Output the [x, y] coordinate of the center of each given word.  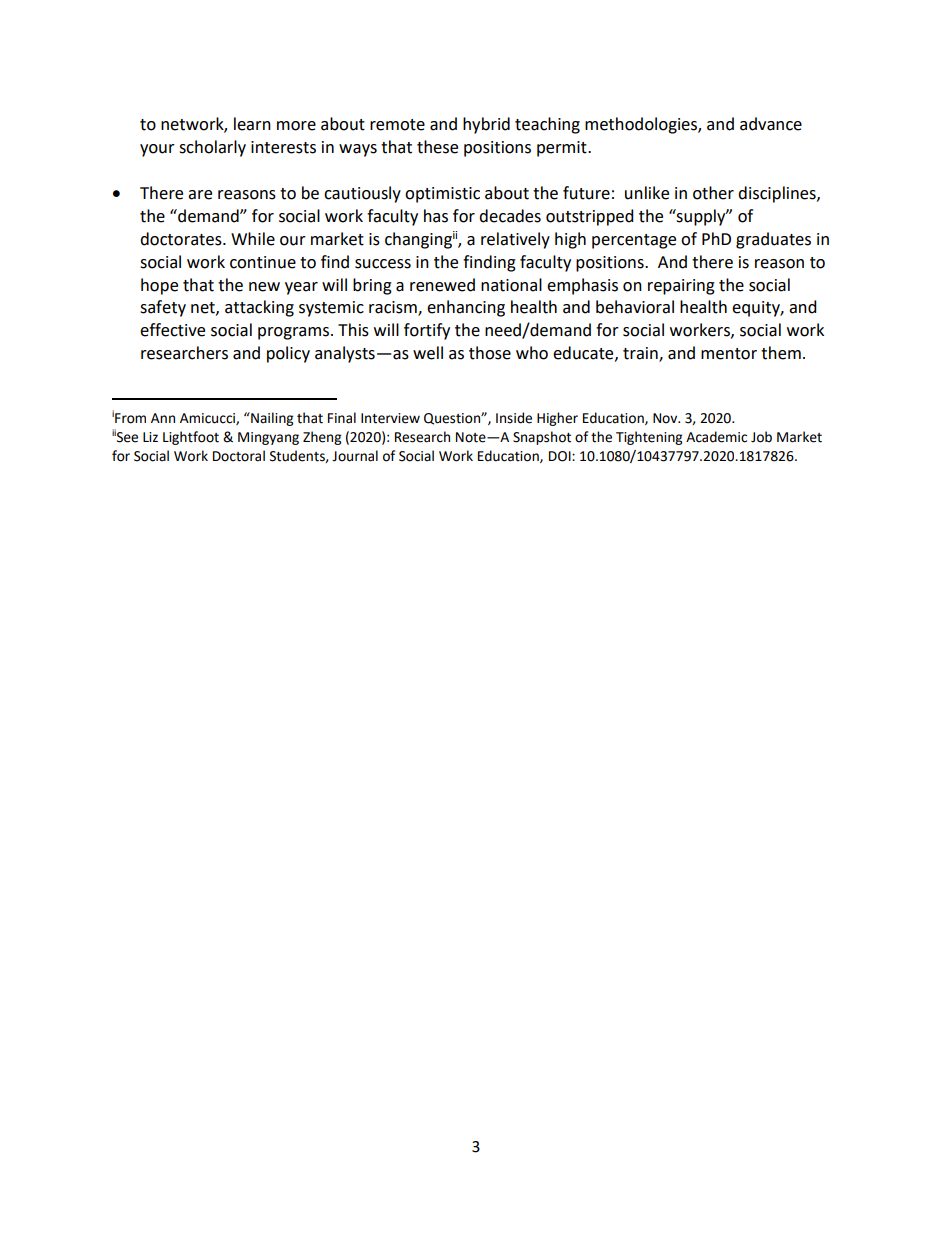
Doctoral [239, 456]
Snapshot [542, 438]
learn [252, 124]
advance [771, 124]
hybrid [486, 125]
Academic [716, 437]
